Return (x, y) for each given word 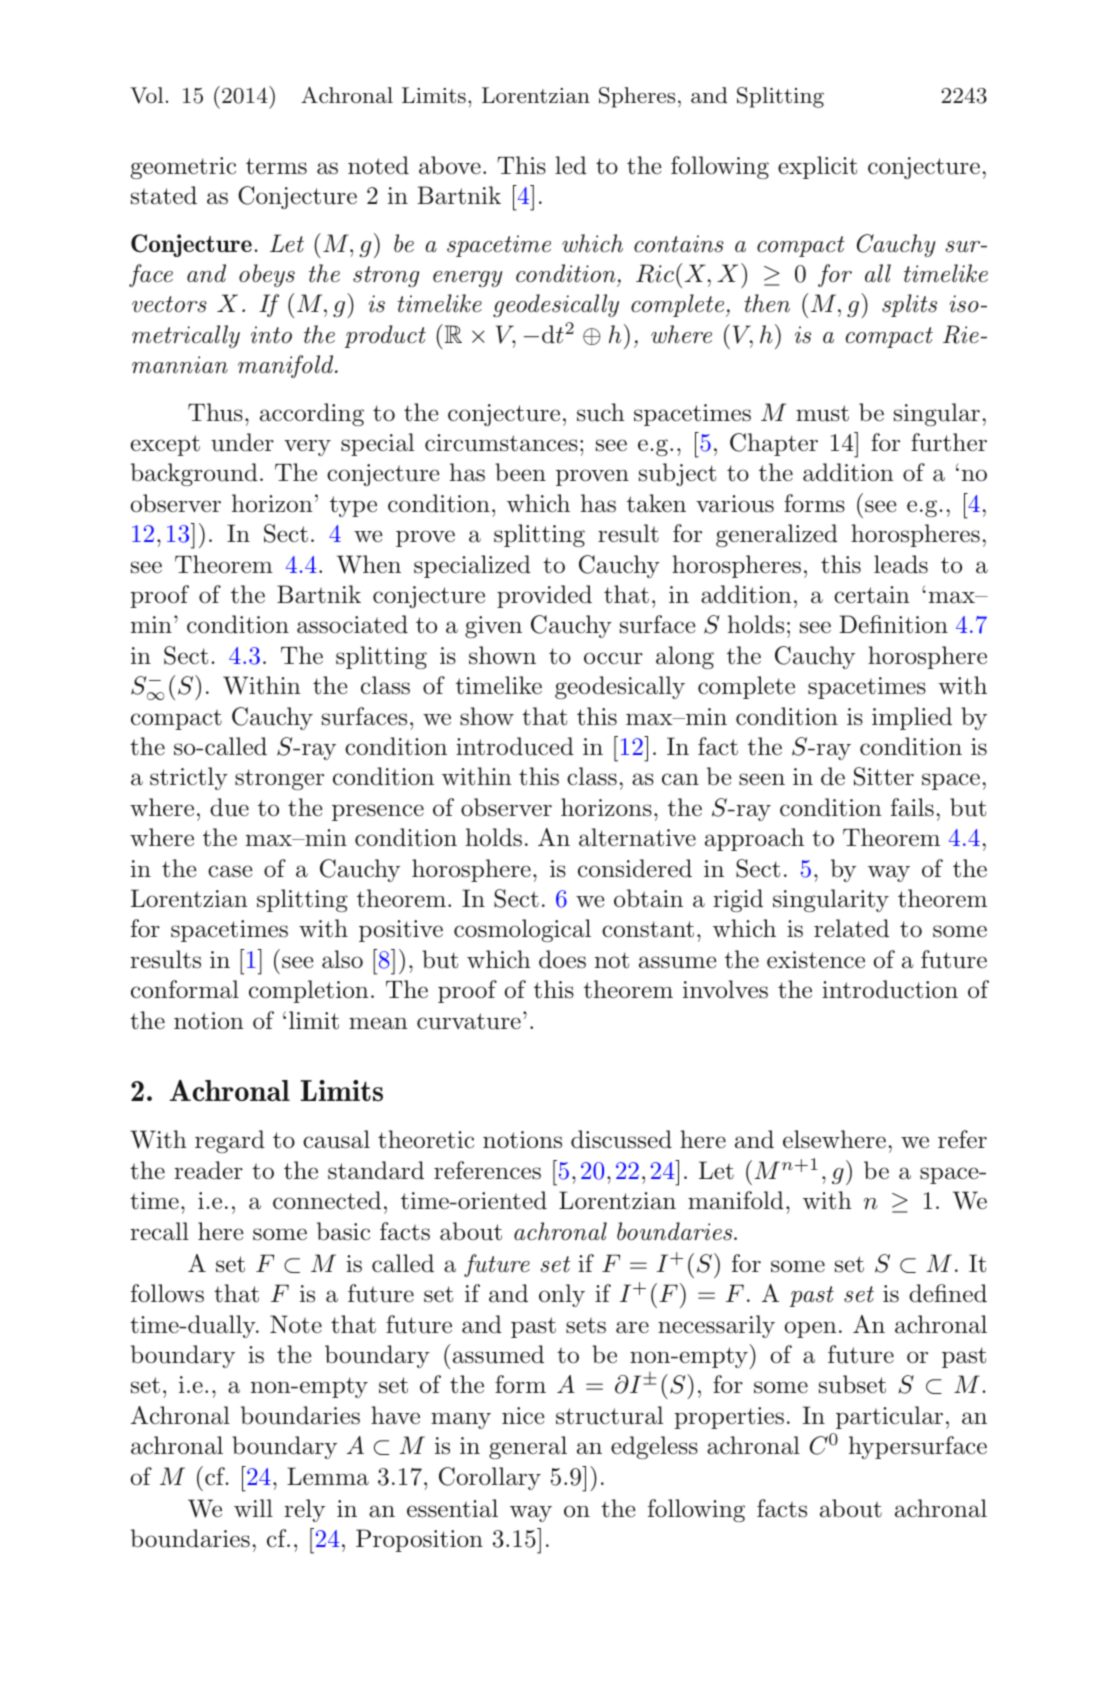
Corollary (490, 1478)
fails (912, 807)
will (253, 1508)
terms (276, 166)
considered (635, 868)
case (230, 871)
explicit (817, 167)
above (450, 165)
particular (889, 1417)
